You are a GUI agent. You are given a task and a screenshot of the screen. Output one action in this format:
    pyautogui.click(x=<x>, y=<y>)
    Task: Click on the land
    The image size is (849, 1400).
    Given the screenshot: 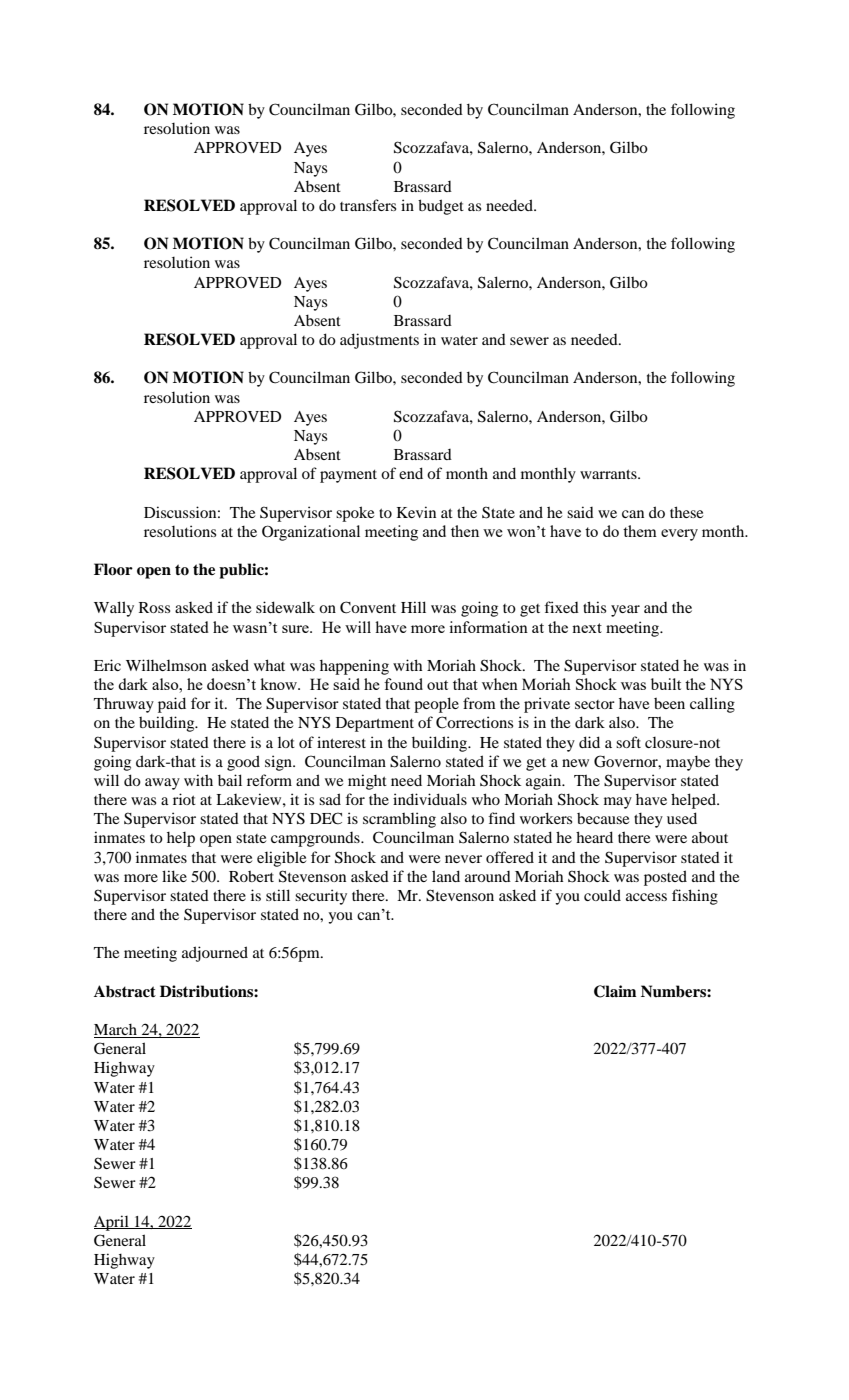 What is the action you would take?
    pyautogui.click(x=446, y=876)
